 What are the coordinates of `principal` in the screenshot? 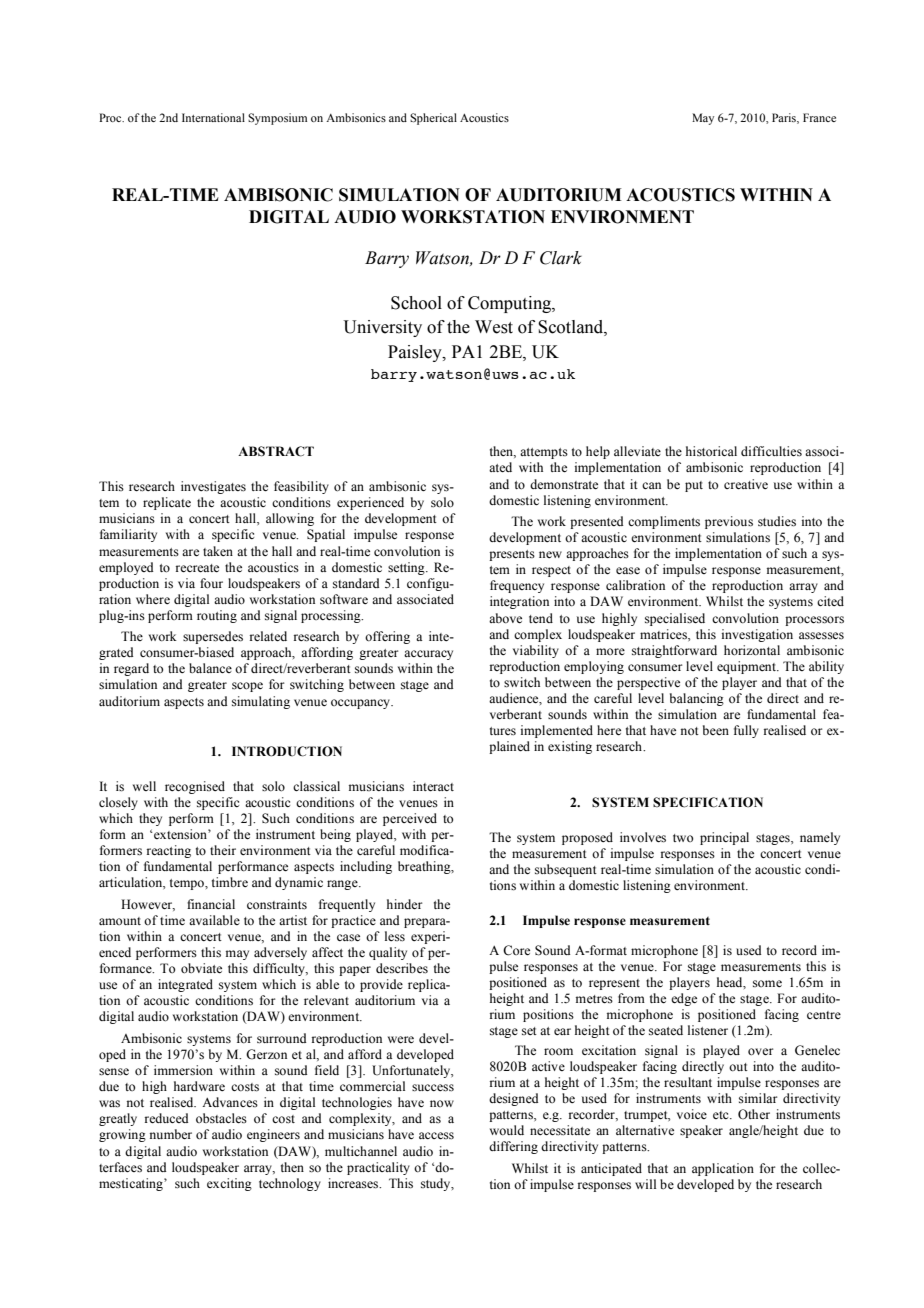 It's located at (724, 838).
